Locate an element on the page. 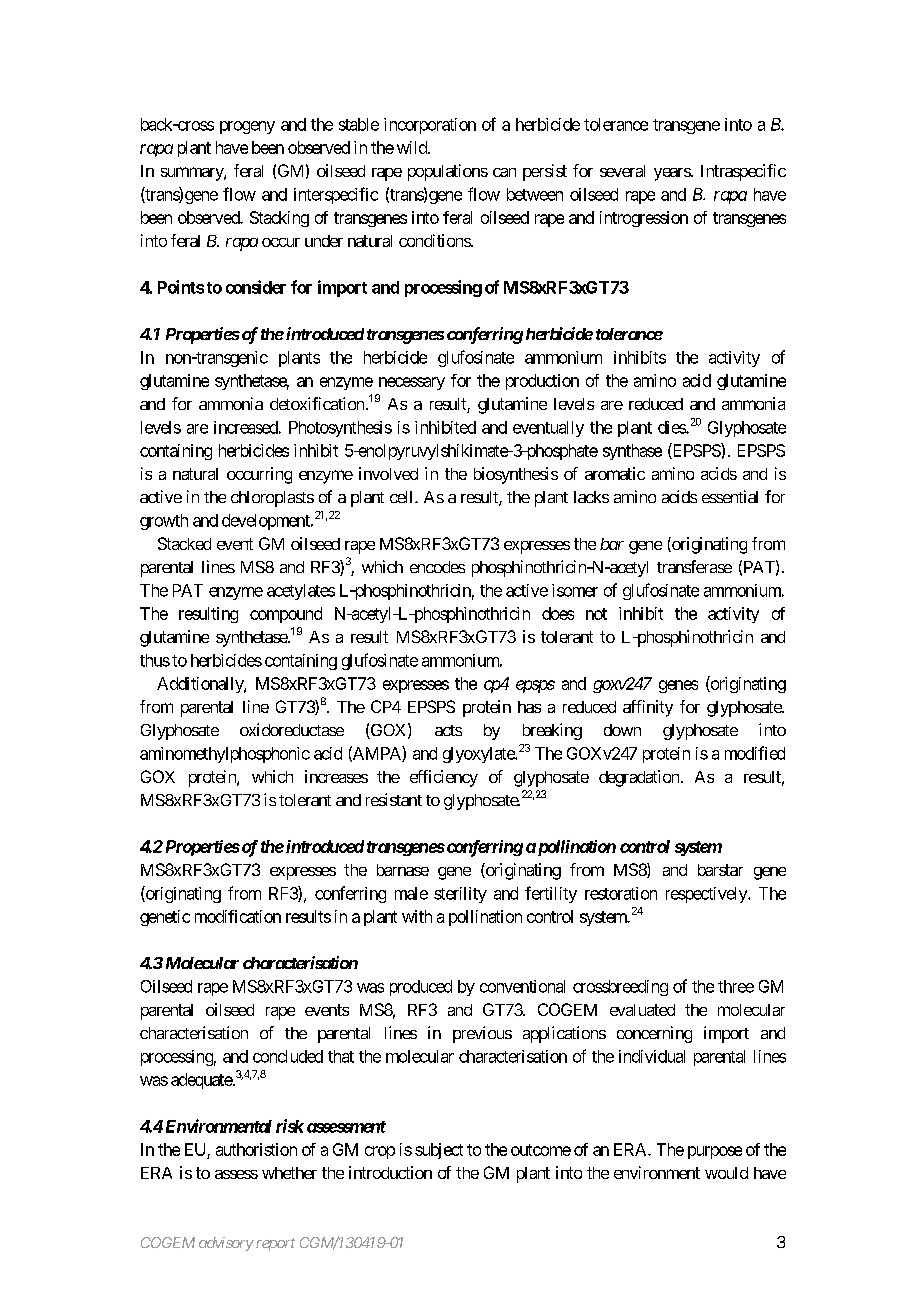 The height and width of the page is (1308, 924). necessary is located at coordinates (412, 383).
